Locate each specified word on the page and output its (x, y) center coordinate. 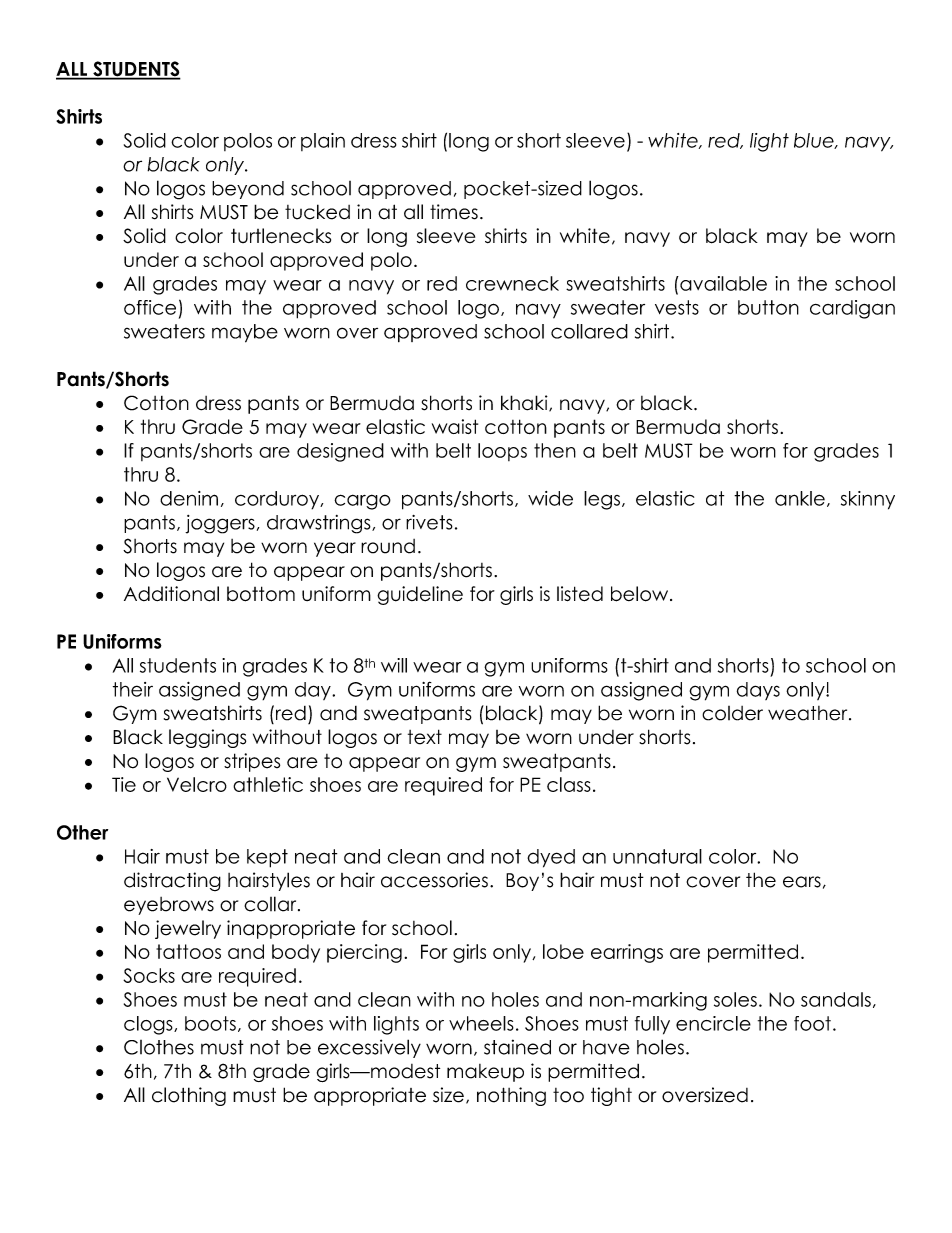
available (722, 283)
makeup (485, 1073)
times (454, 212)
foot (812, 1023)
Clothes (159, 1047)
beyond (248, 190)
